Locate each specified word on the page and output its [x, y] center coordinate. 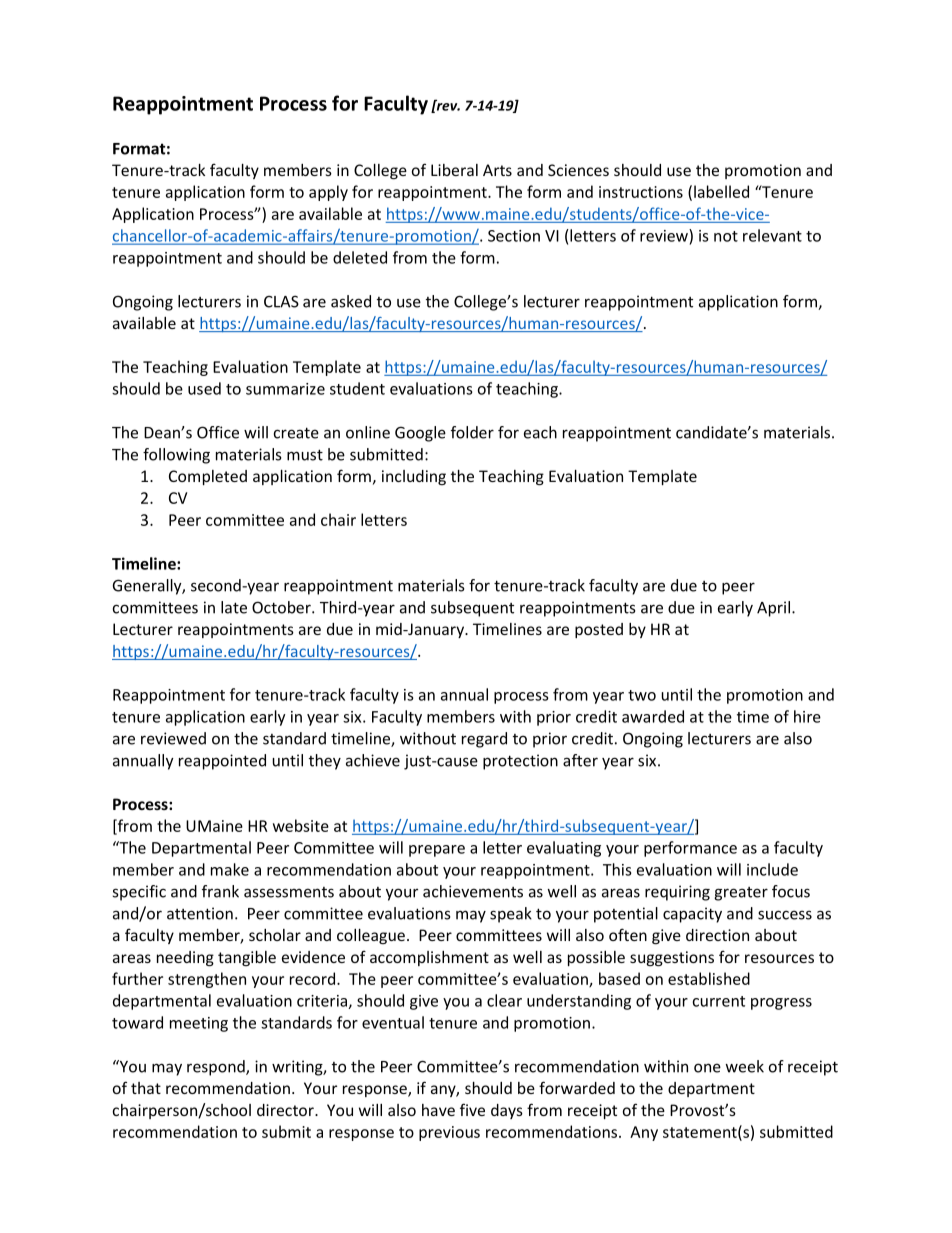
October [282, 607]
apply [328, 193]
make [230, 869]
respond [217, 1068]
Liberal [454, 170]
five [472, 1109]
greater [741, 894]
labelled [721, 191]
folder [472, 432]
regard [484, 740]
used [204, 388]
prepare [437, 851]
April [773, 609]
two [642, 695]
